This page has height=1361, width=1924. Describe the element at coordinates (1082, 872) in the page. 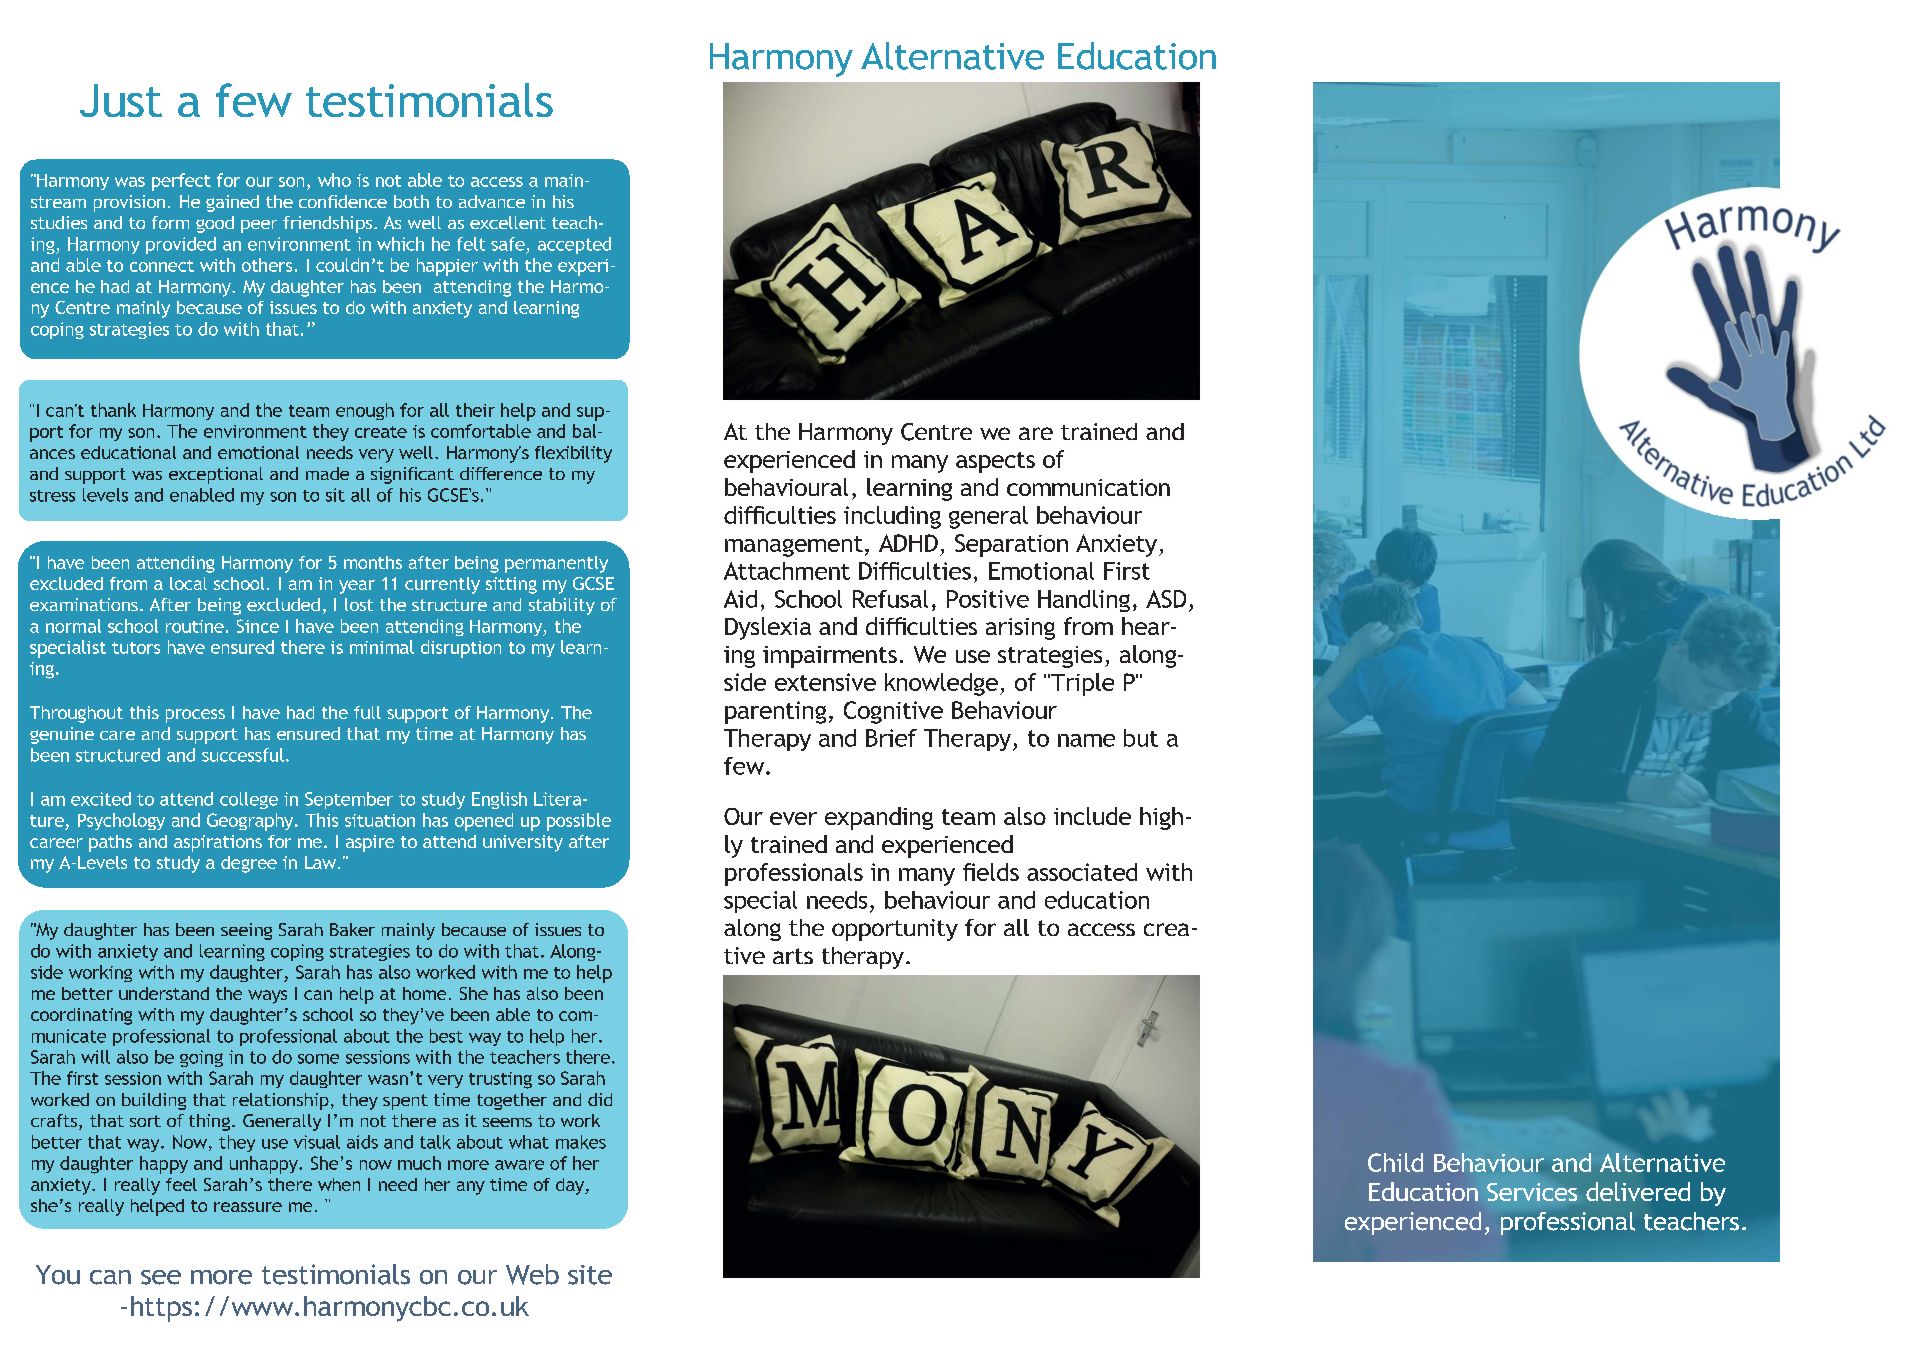

I see `associated` at that location.
